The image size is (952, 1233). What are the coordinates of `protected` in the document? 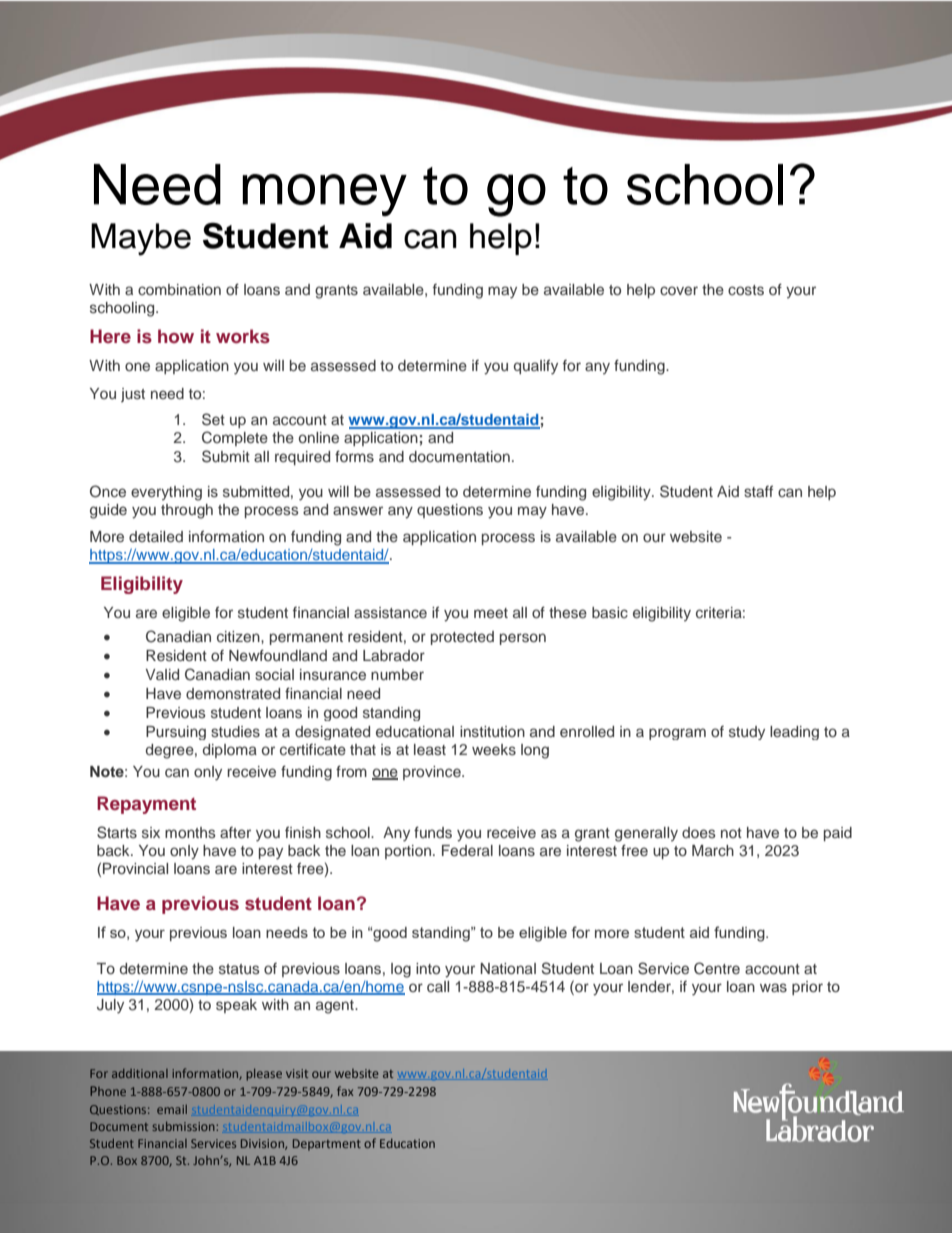 It's located at (462, 638).
